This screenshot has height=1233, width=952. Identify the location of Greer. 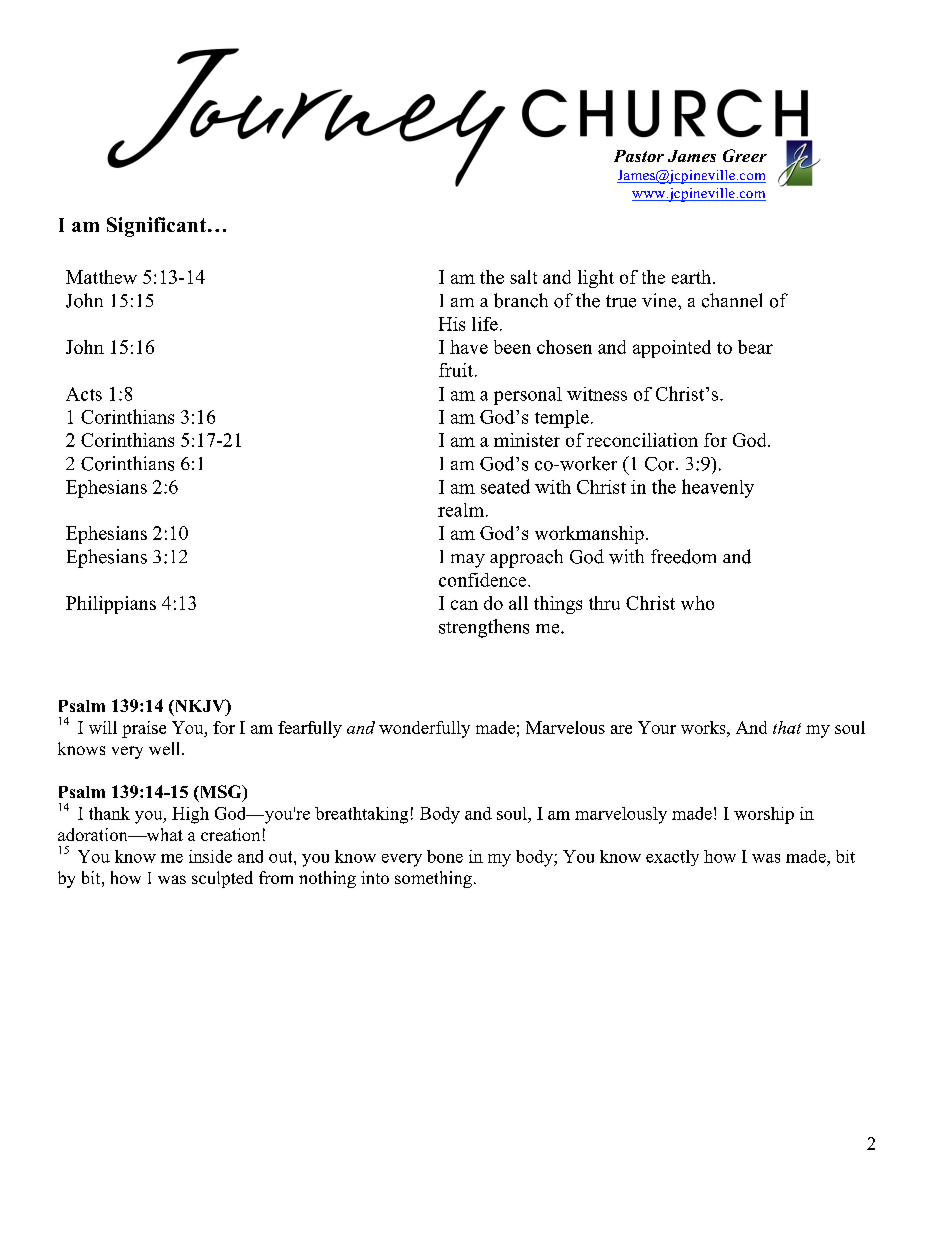
(745, 155).
